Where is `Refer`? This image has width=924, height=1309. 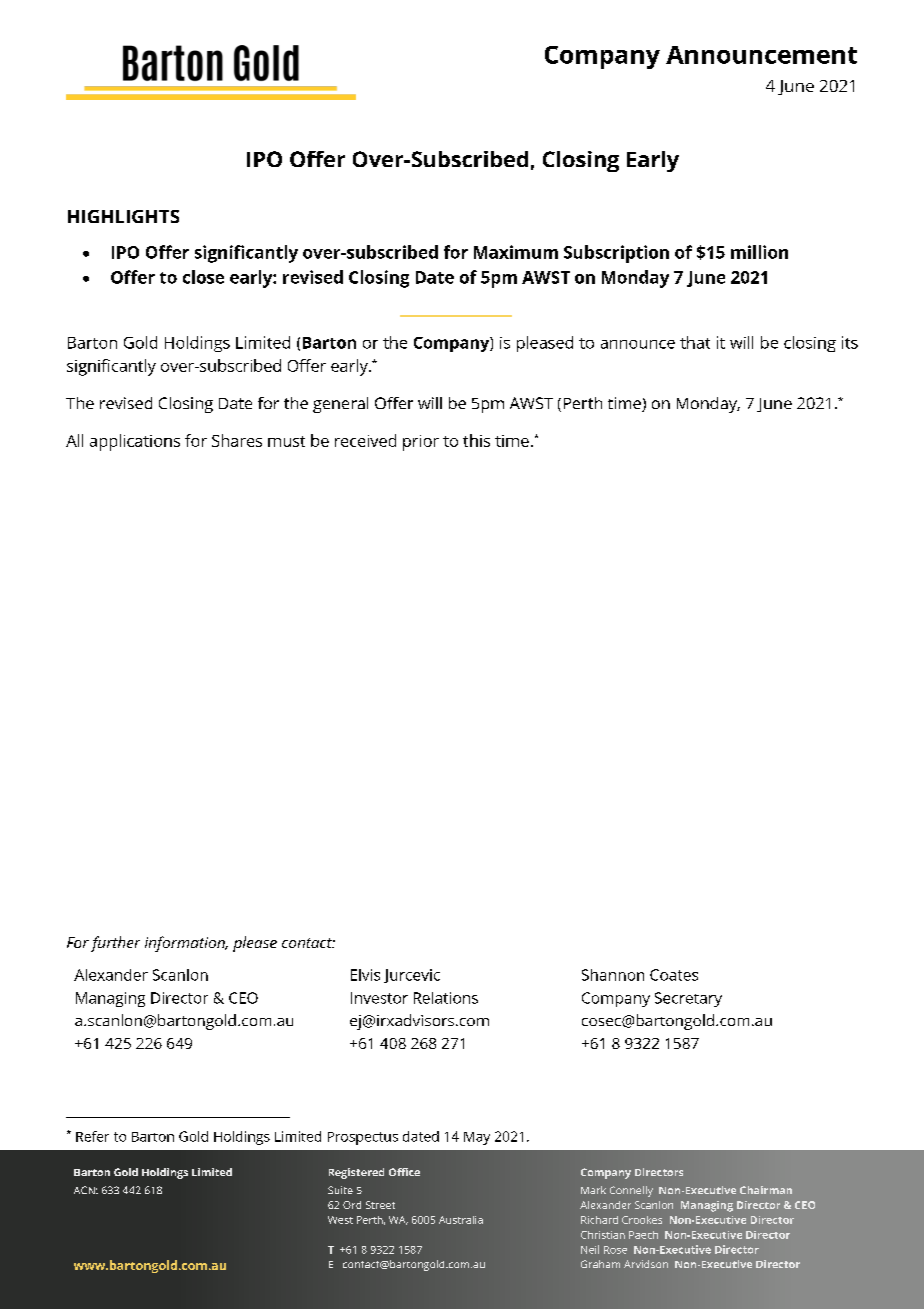
Refer is located at coordinates (92, 1136).
